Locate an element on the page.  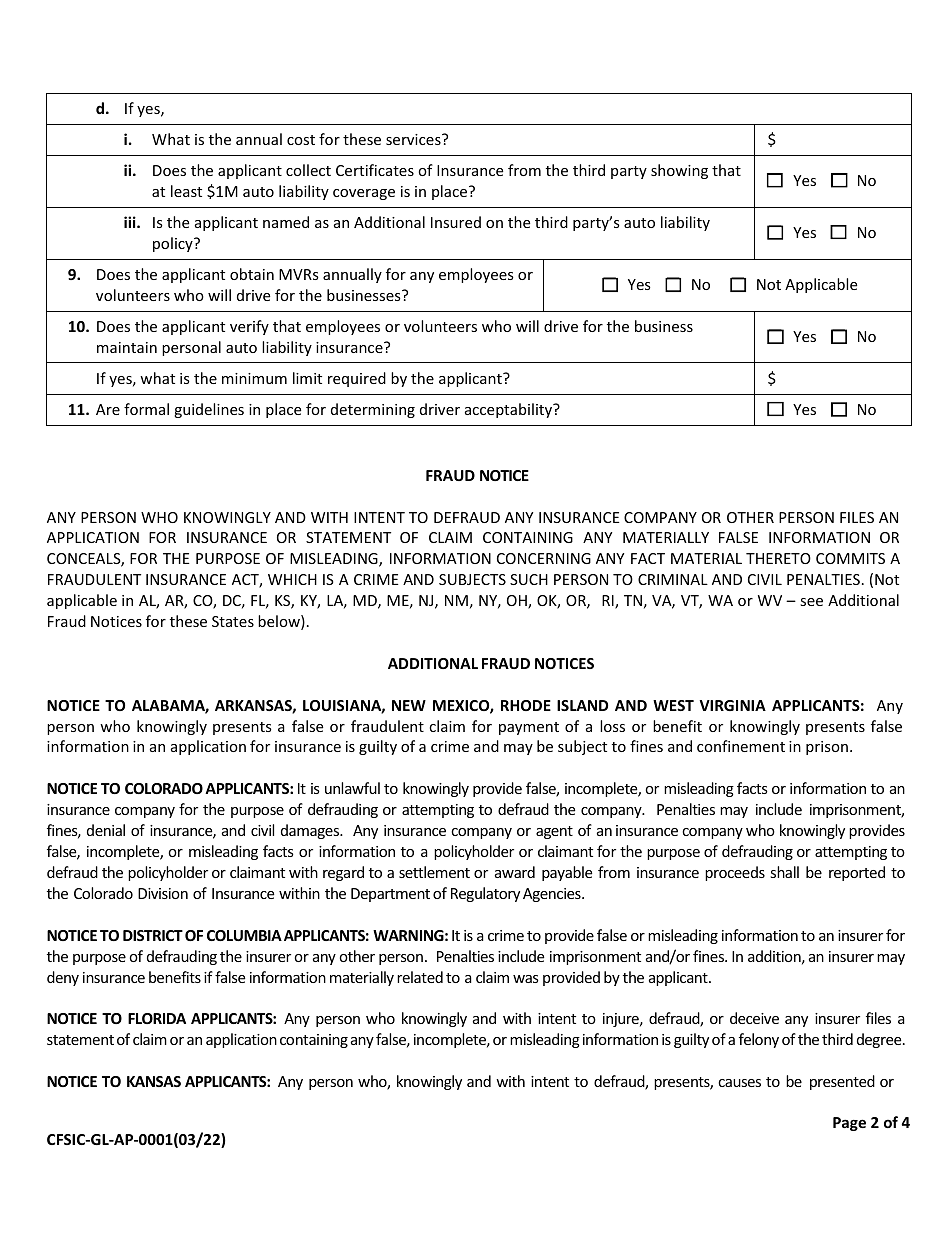
maintain is located at coordinates (127, 347).
